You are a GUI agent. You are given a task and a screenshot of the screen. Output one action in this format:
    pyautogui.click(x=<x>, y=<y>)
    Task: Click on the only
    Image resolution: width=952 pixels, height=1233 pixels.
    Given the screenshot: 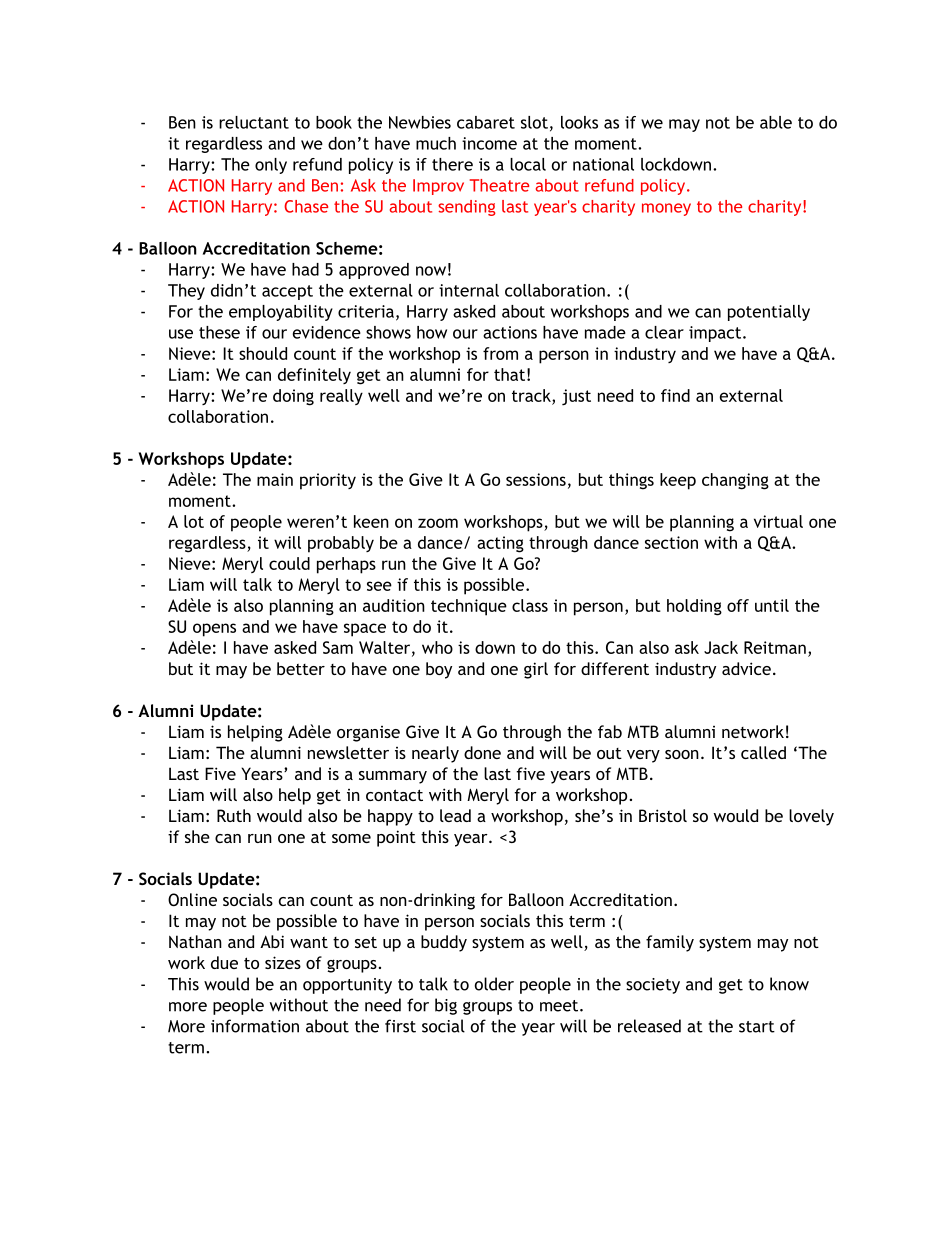 What is the action you would take?
    pyautogui.click(x=271, y=166)
